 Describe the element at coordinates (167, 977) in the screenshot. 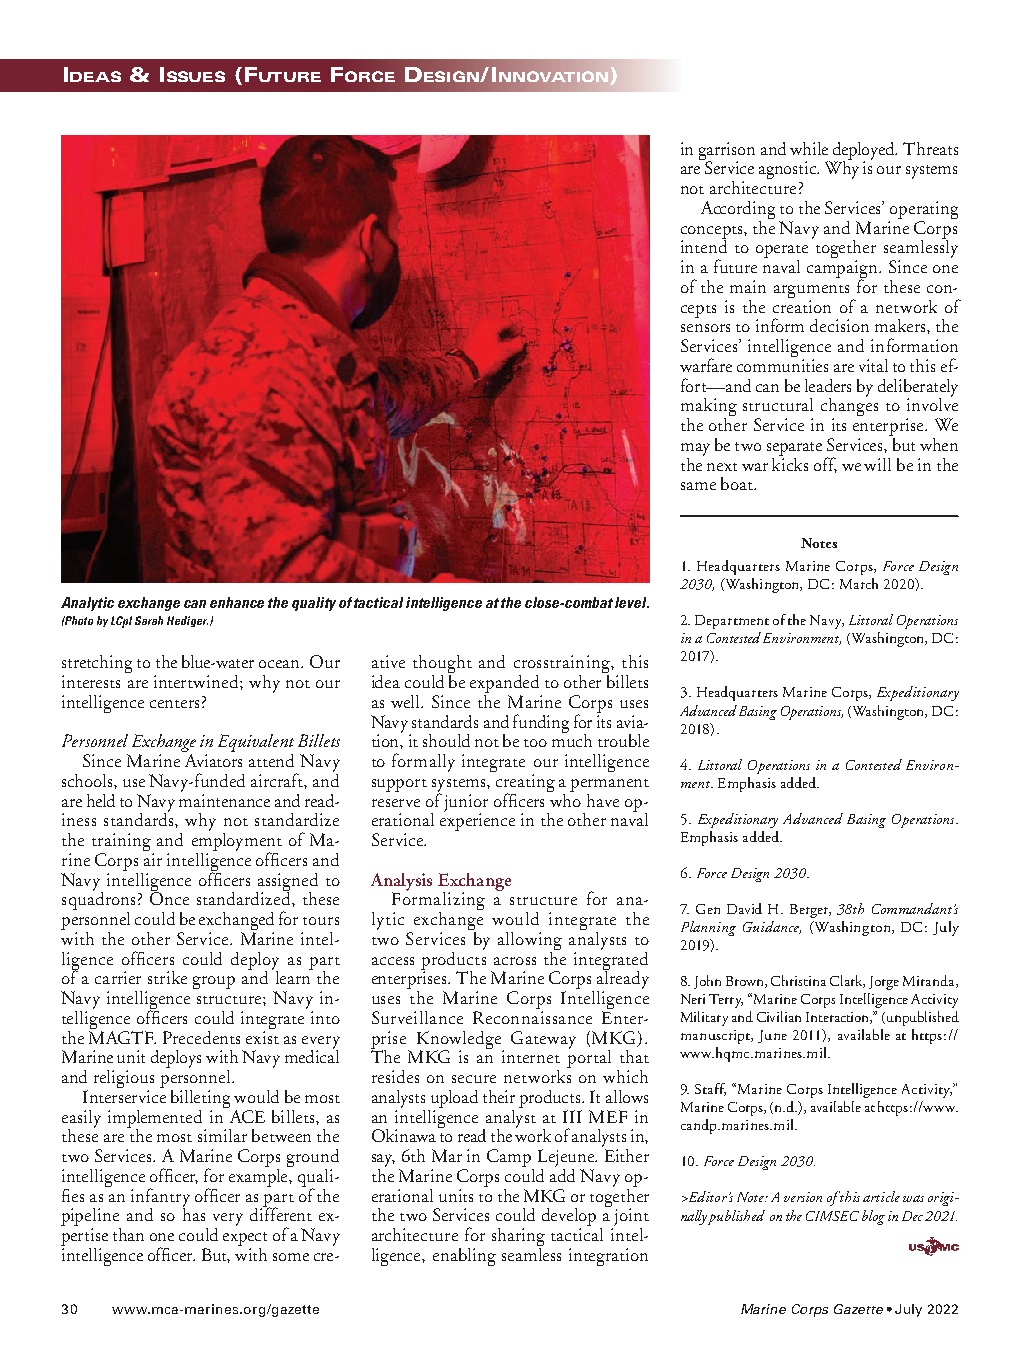

I see `strike` at that location.
